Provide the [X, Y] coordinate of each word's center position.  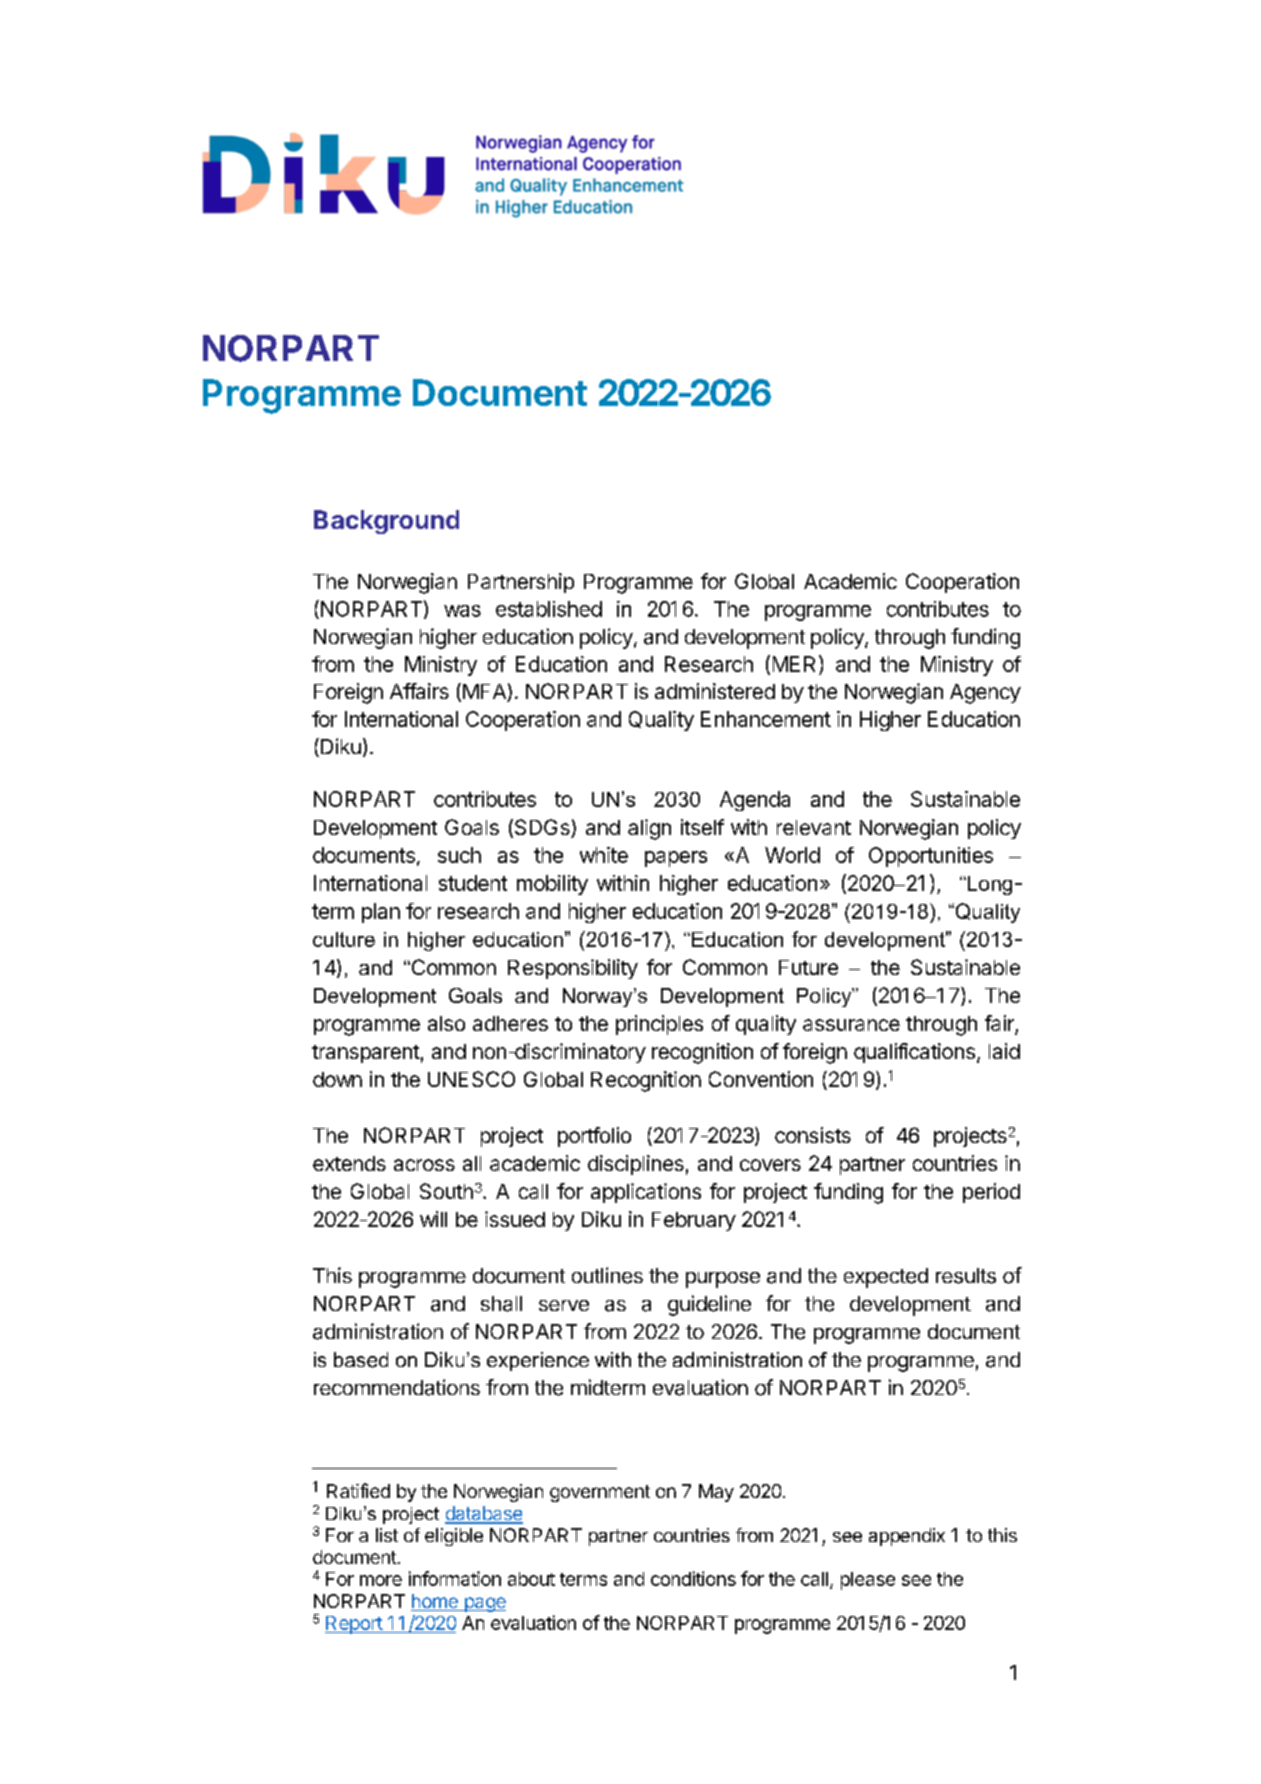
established [549, 609]
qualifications [914, 1053]
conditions [693, 1578]
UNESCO [471, 1079]
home [435, 1602]
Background [386, 522]
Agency [985, 694]
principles [659, 1025]
